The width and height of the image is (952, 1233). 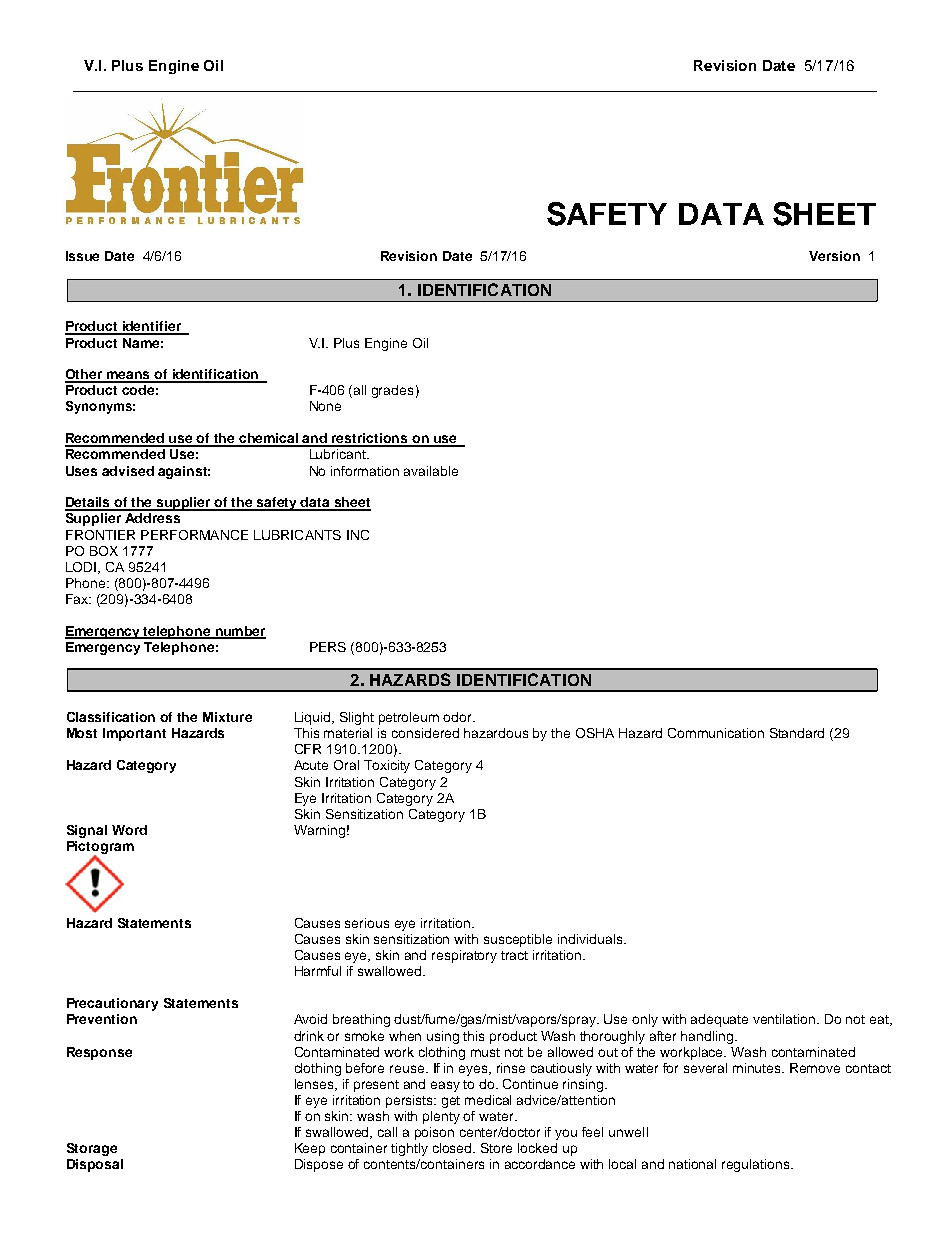 What do you see at coordinates (454, 1148) in the image?
I see `closed` at bounding box center [454, 1148].
